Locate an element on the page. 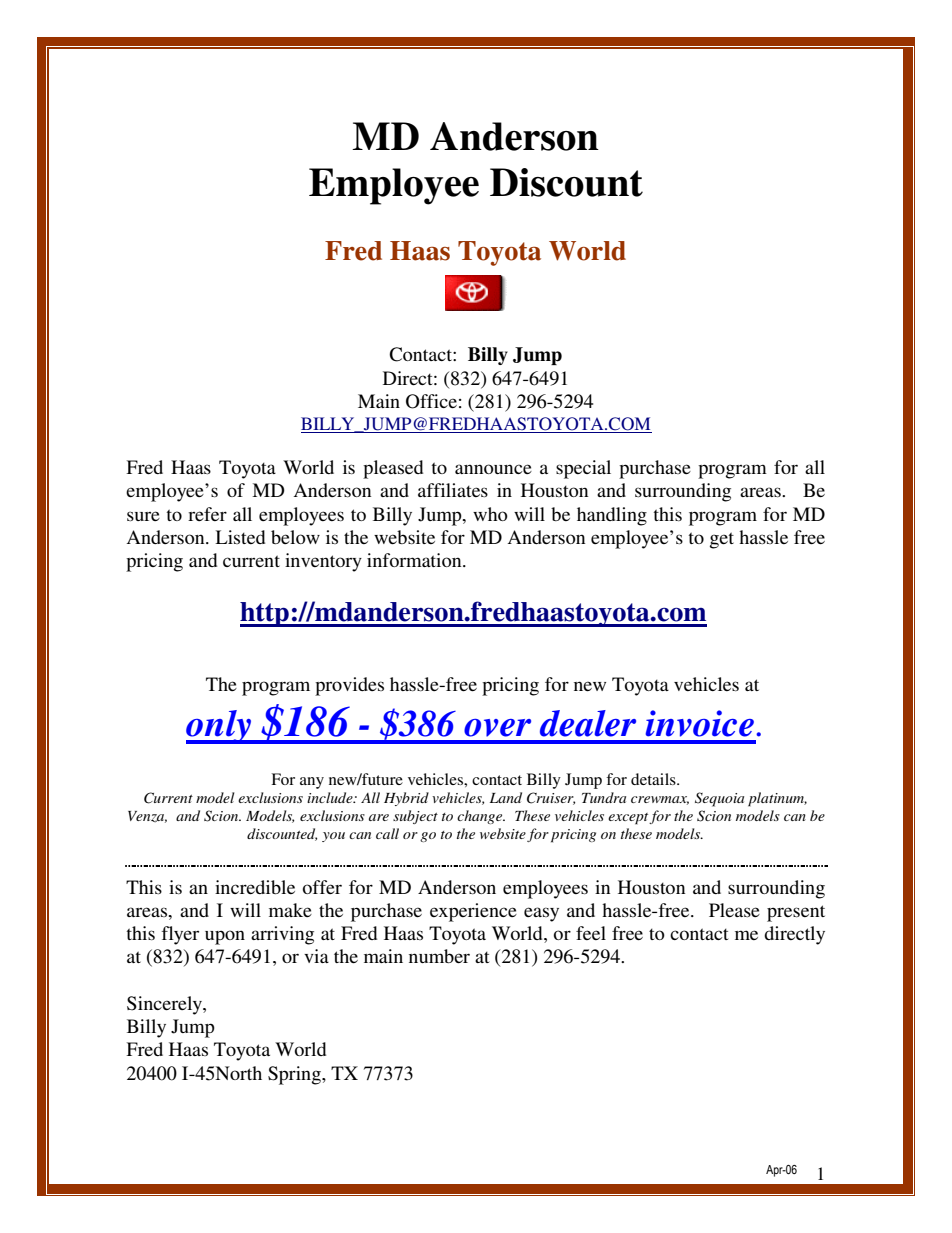 This image has height=1233, width=952. Spring is located at coordinates (295, 1075).
